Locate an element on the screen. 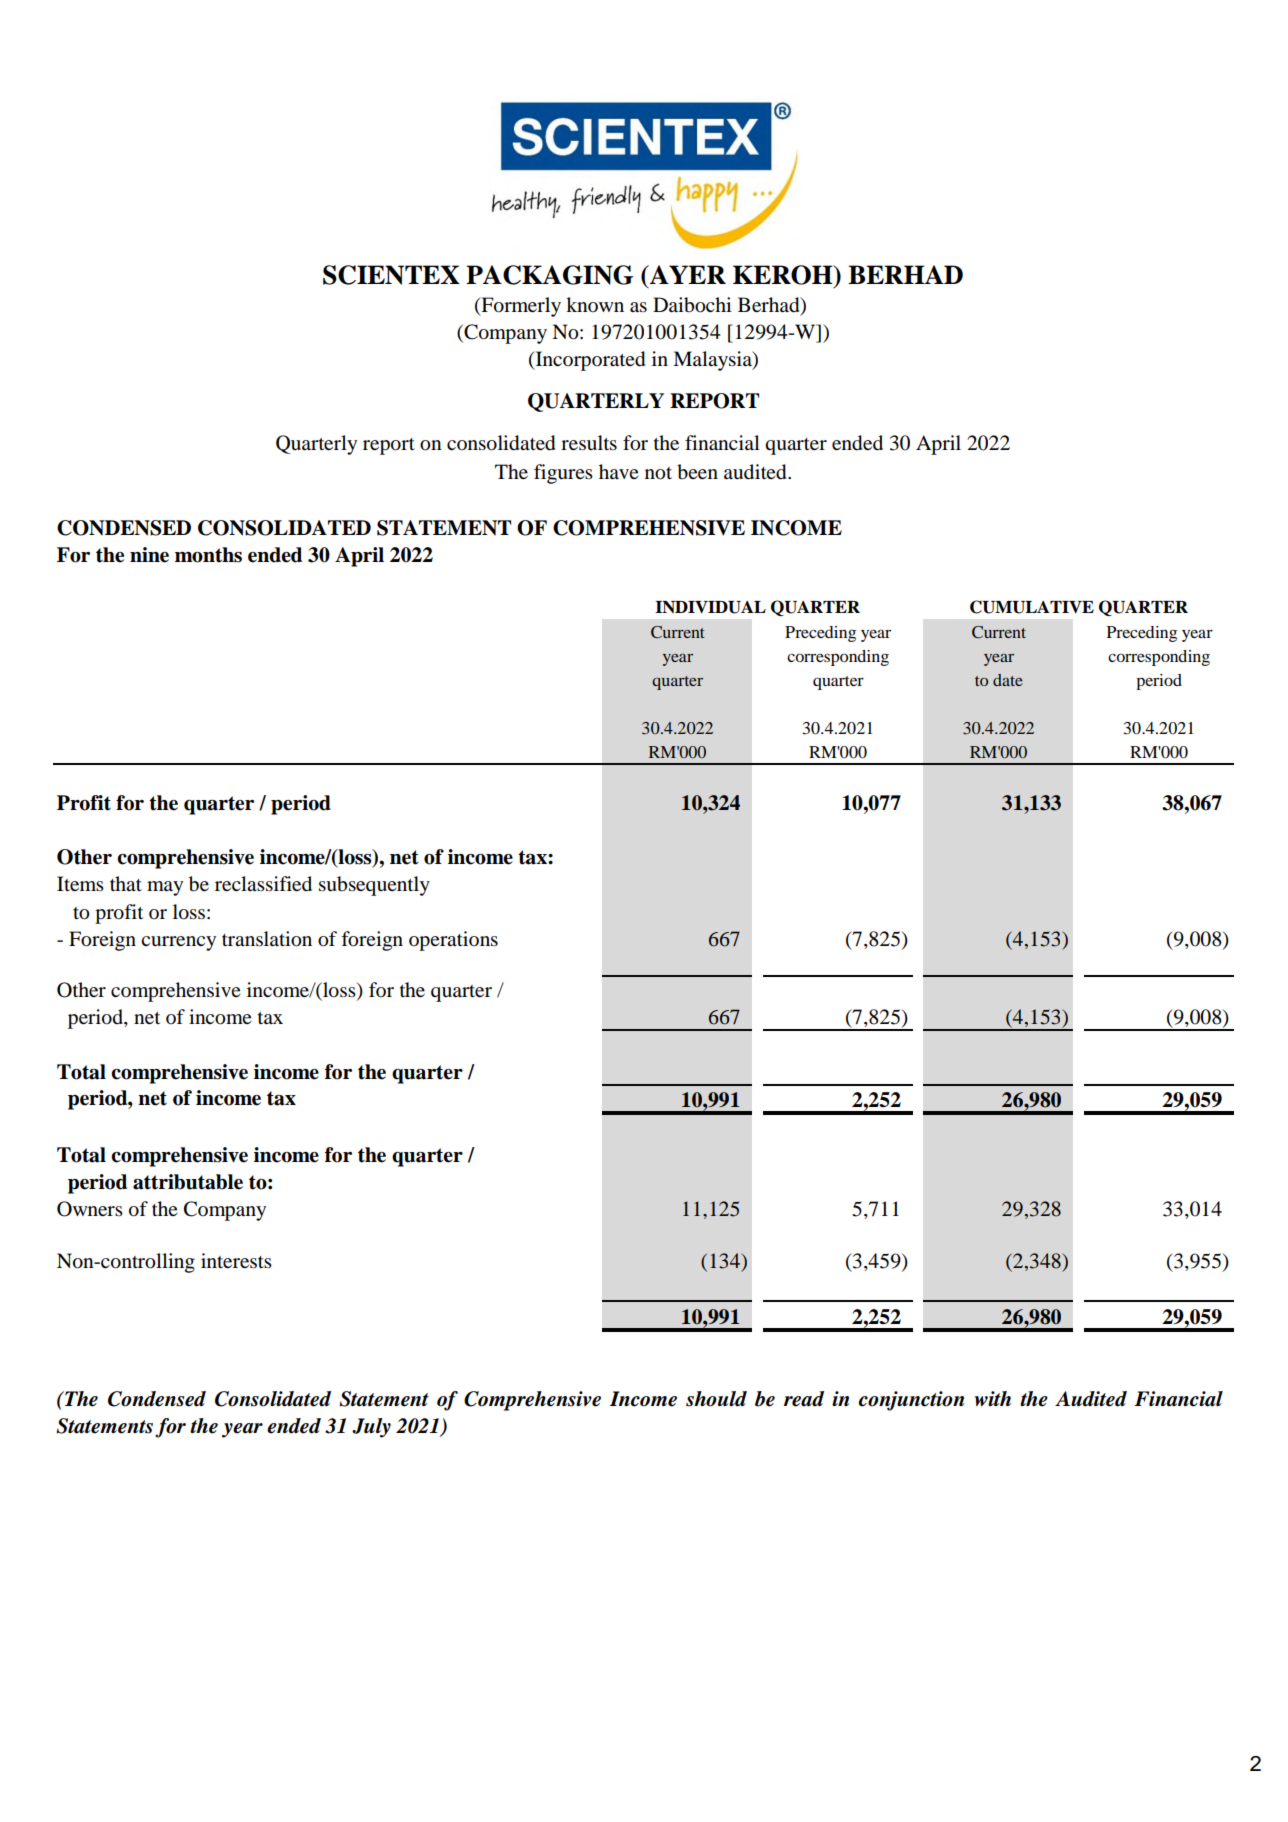 This screenshot has height=1822, width=1288. known is located at coordinates (595, 304).
